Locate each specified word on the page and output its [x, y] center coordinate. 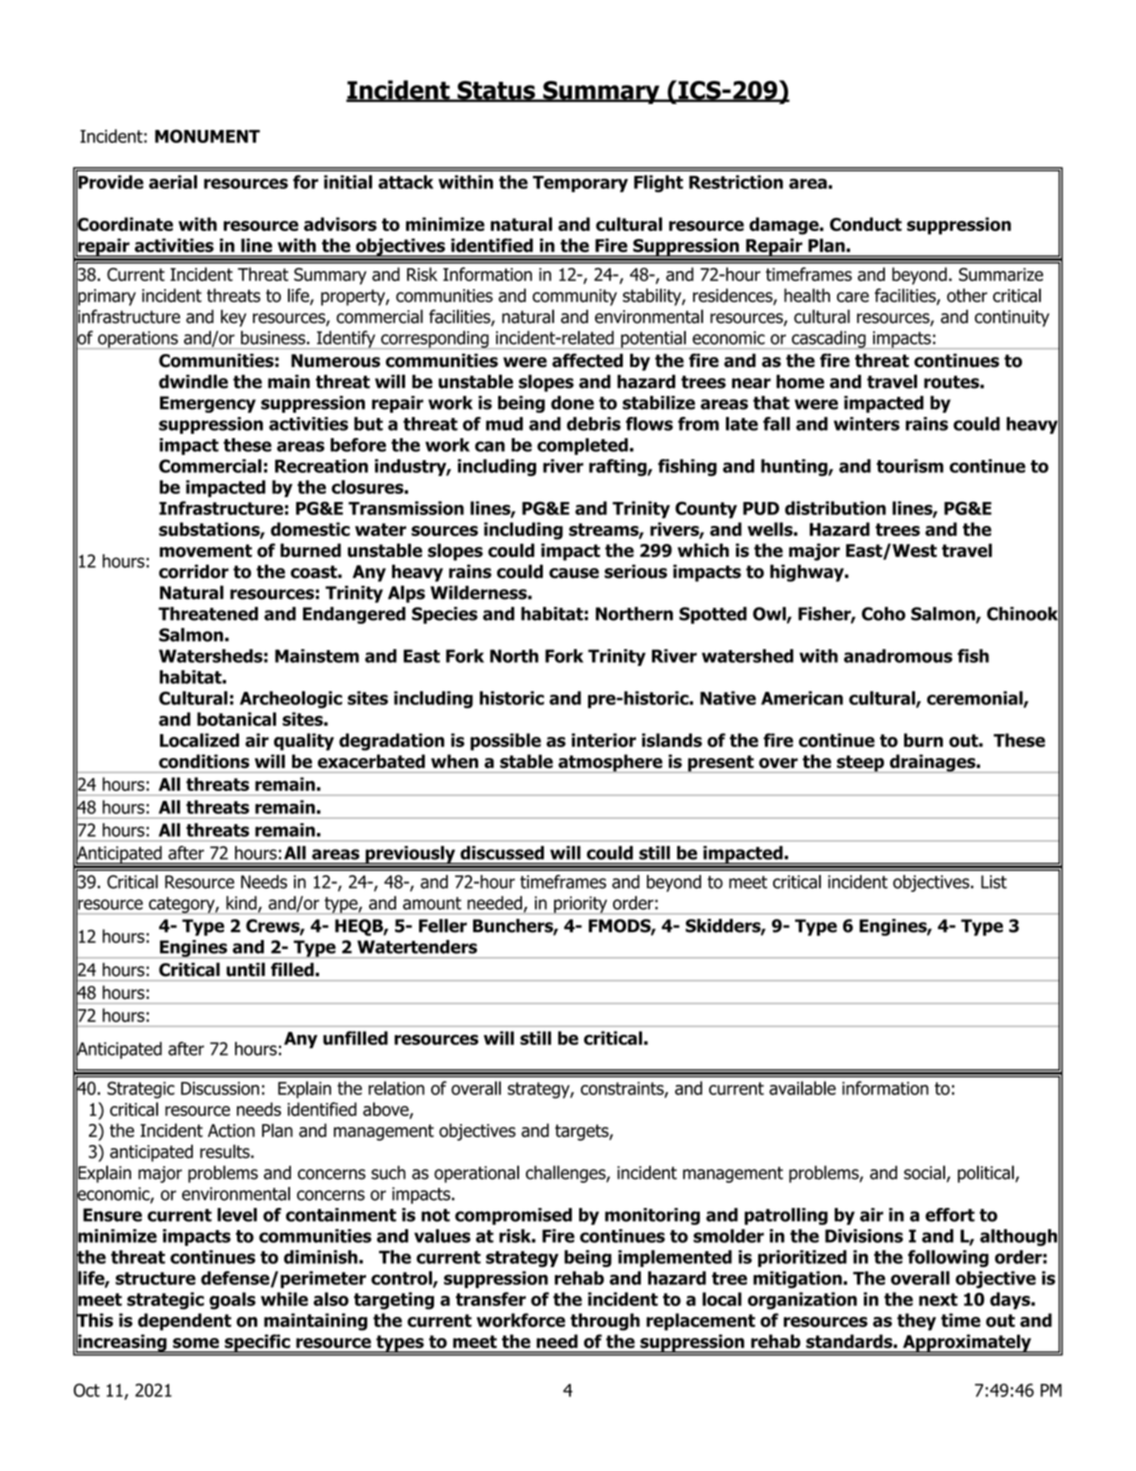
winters [867, 424]
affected [587, 360]
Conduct [866, 224]
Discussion [220, 1088]
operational [476, 1174]
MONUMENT [207, 136]
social [924, 1172]
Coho [884, 614]
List [994, 882]
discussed [502, 853]
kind [242, 904]
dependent [184, 1322]
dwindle [193, 381]
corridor [194, 571]
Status [496, 91]
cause [574, 573]
